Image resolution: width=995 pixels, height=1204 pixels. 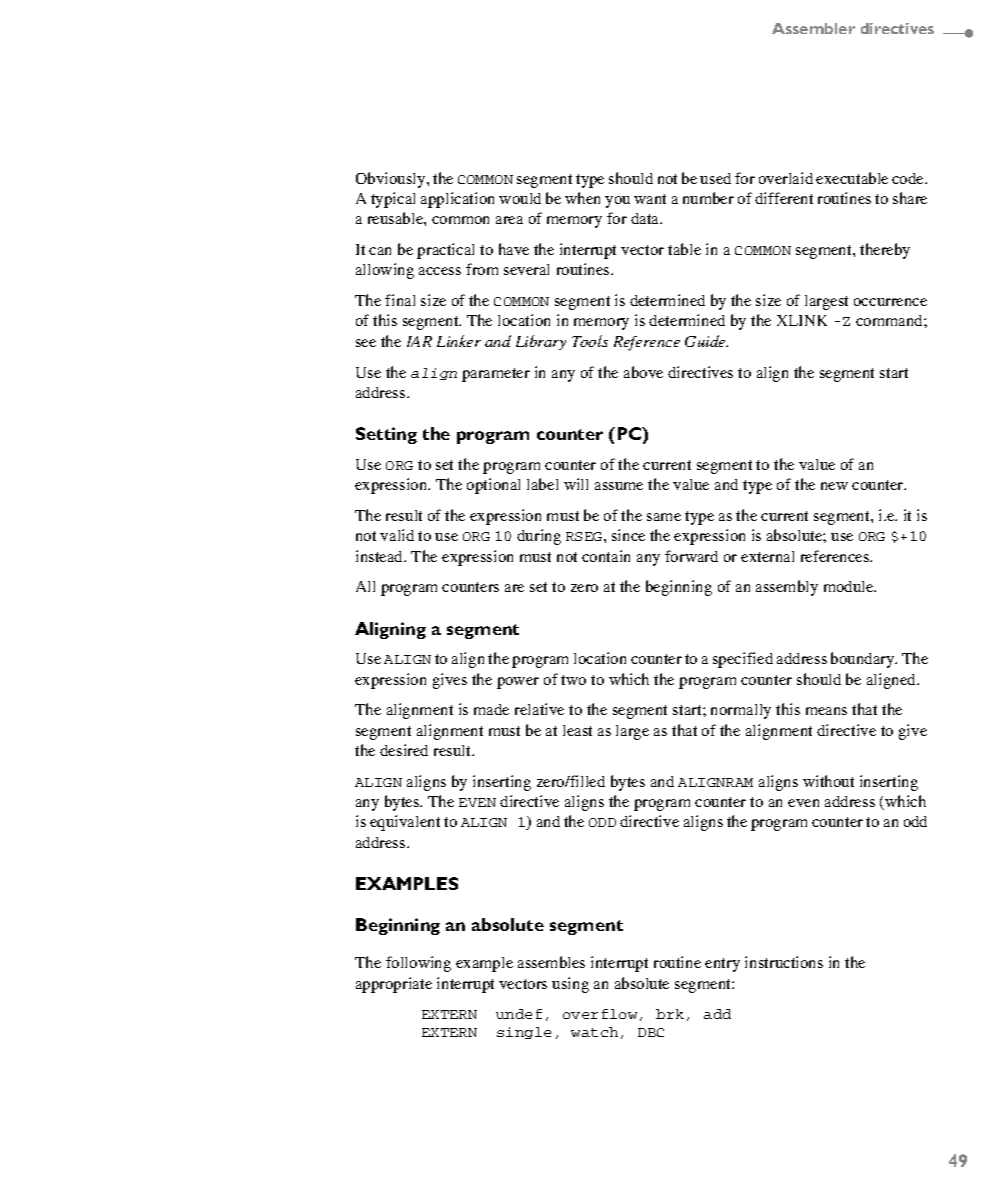 I want to click on used, so click(x=715, y=178).
